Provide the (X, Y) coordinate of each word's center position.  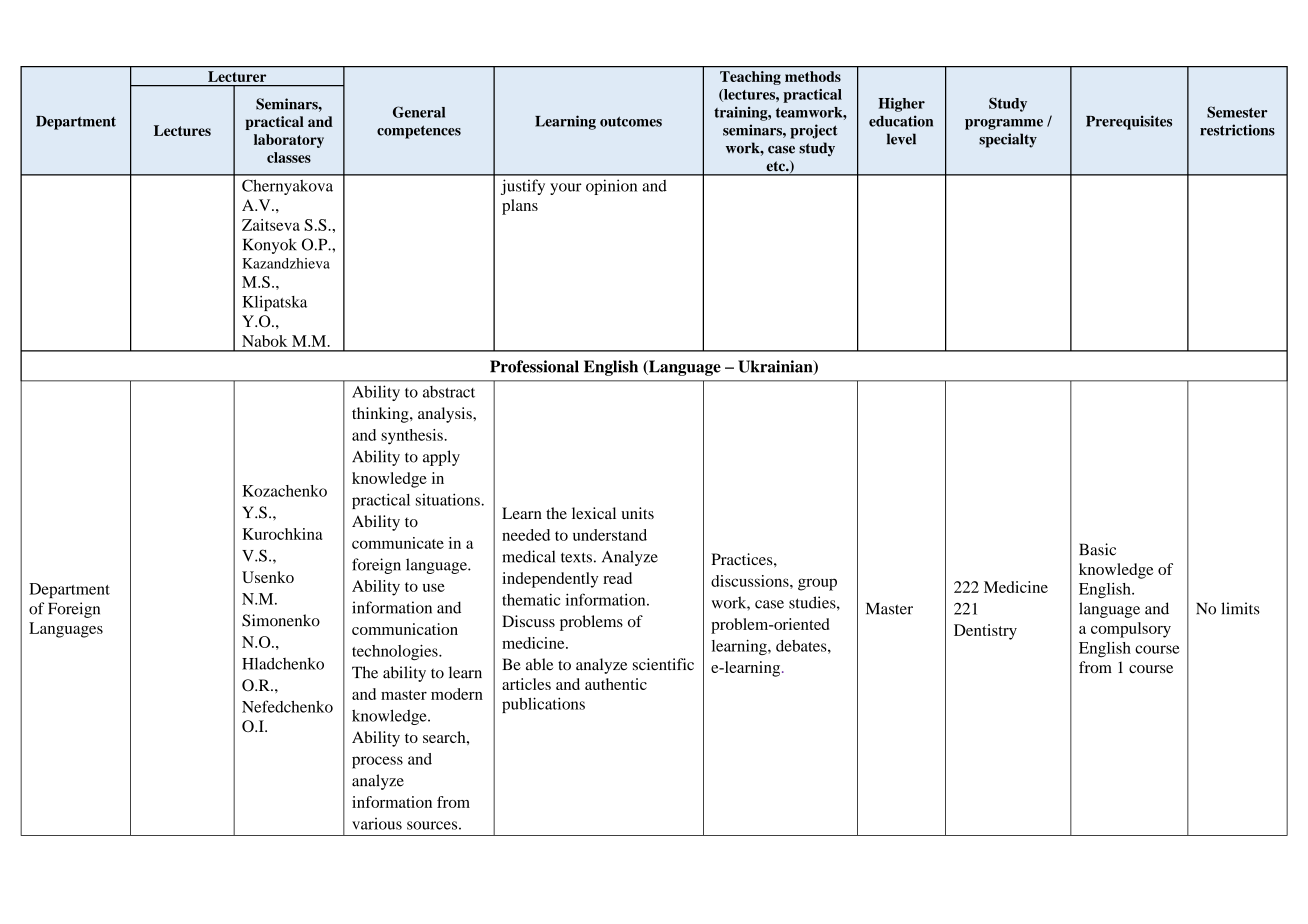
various (377, 824)
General (419, 112)
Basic (1097, 549)
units (637, 513)
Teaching (750, 78)
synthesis (413, 437)
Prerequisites (1129, 122)
